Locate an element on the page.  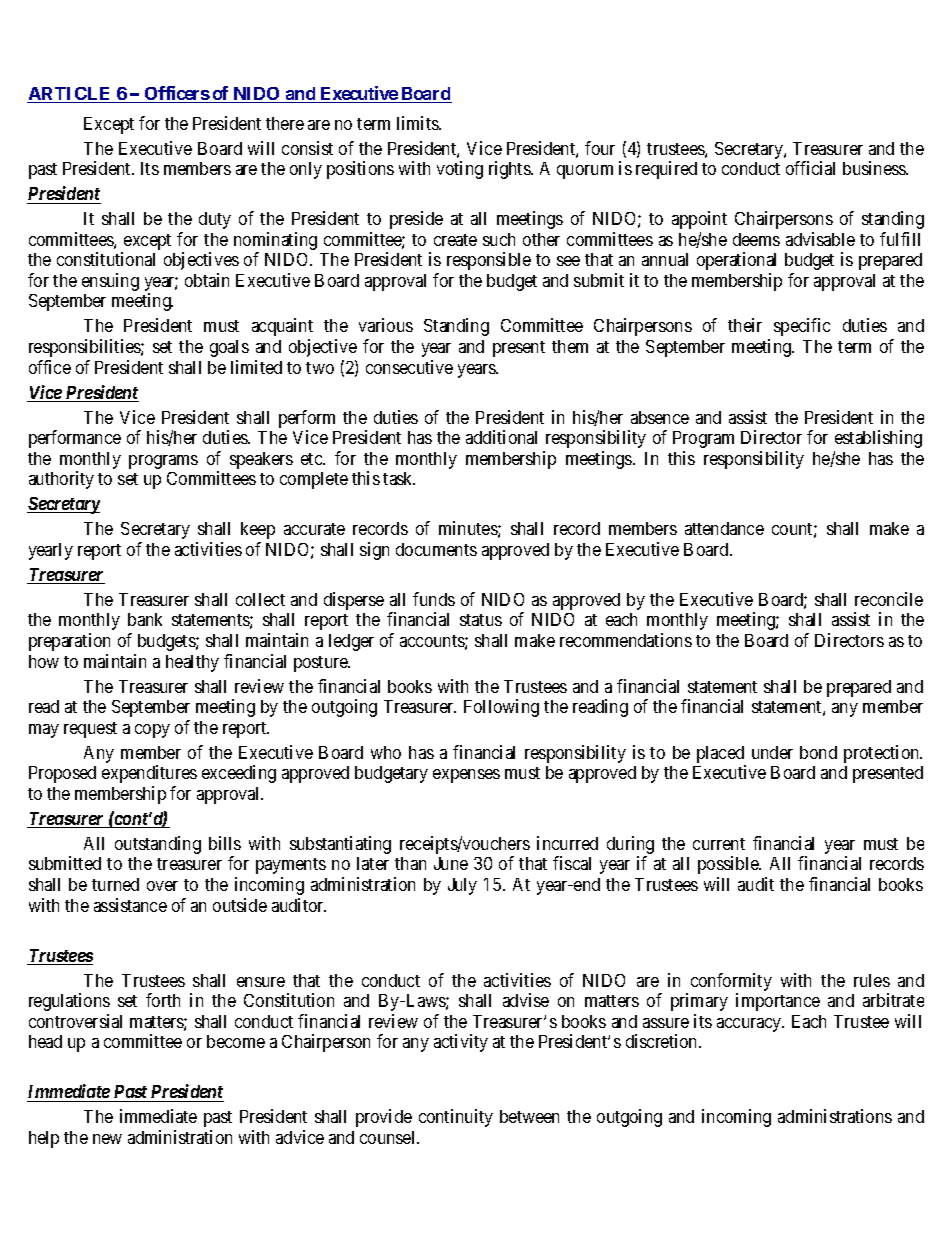
limits is located at coordinates (418, 123).
